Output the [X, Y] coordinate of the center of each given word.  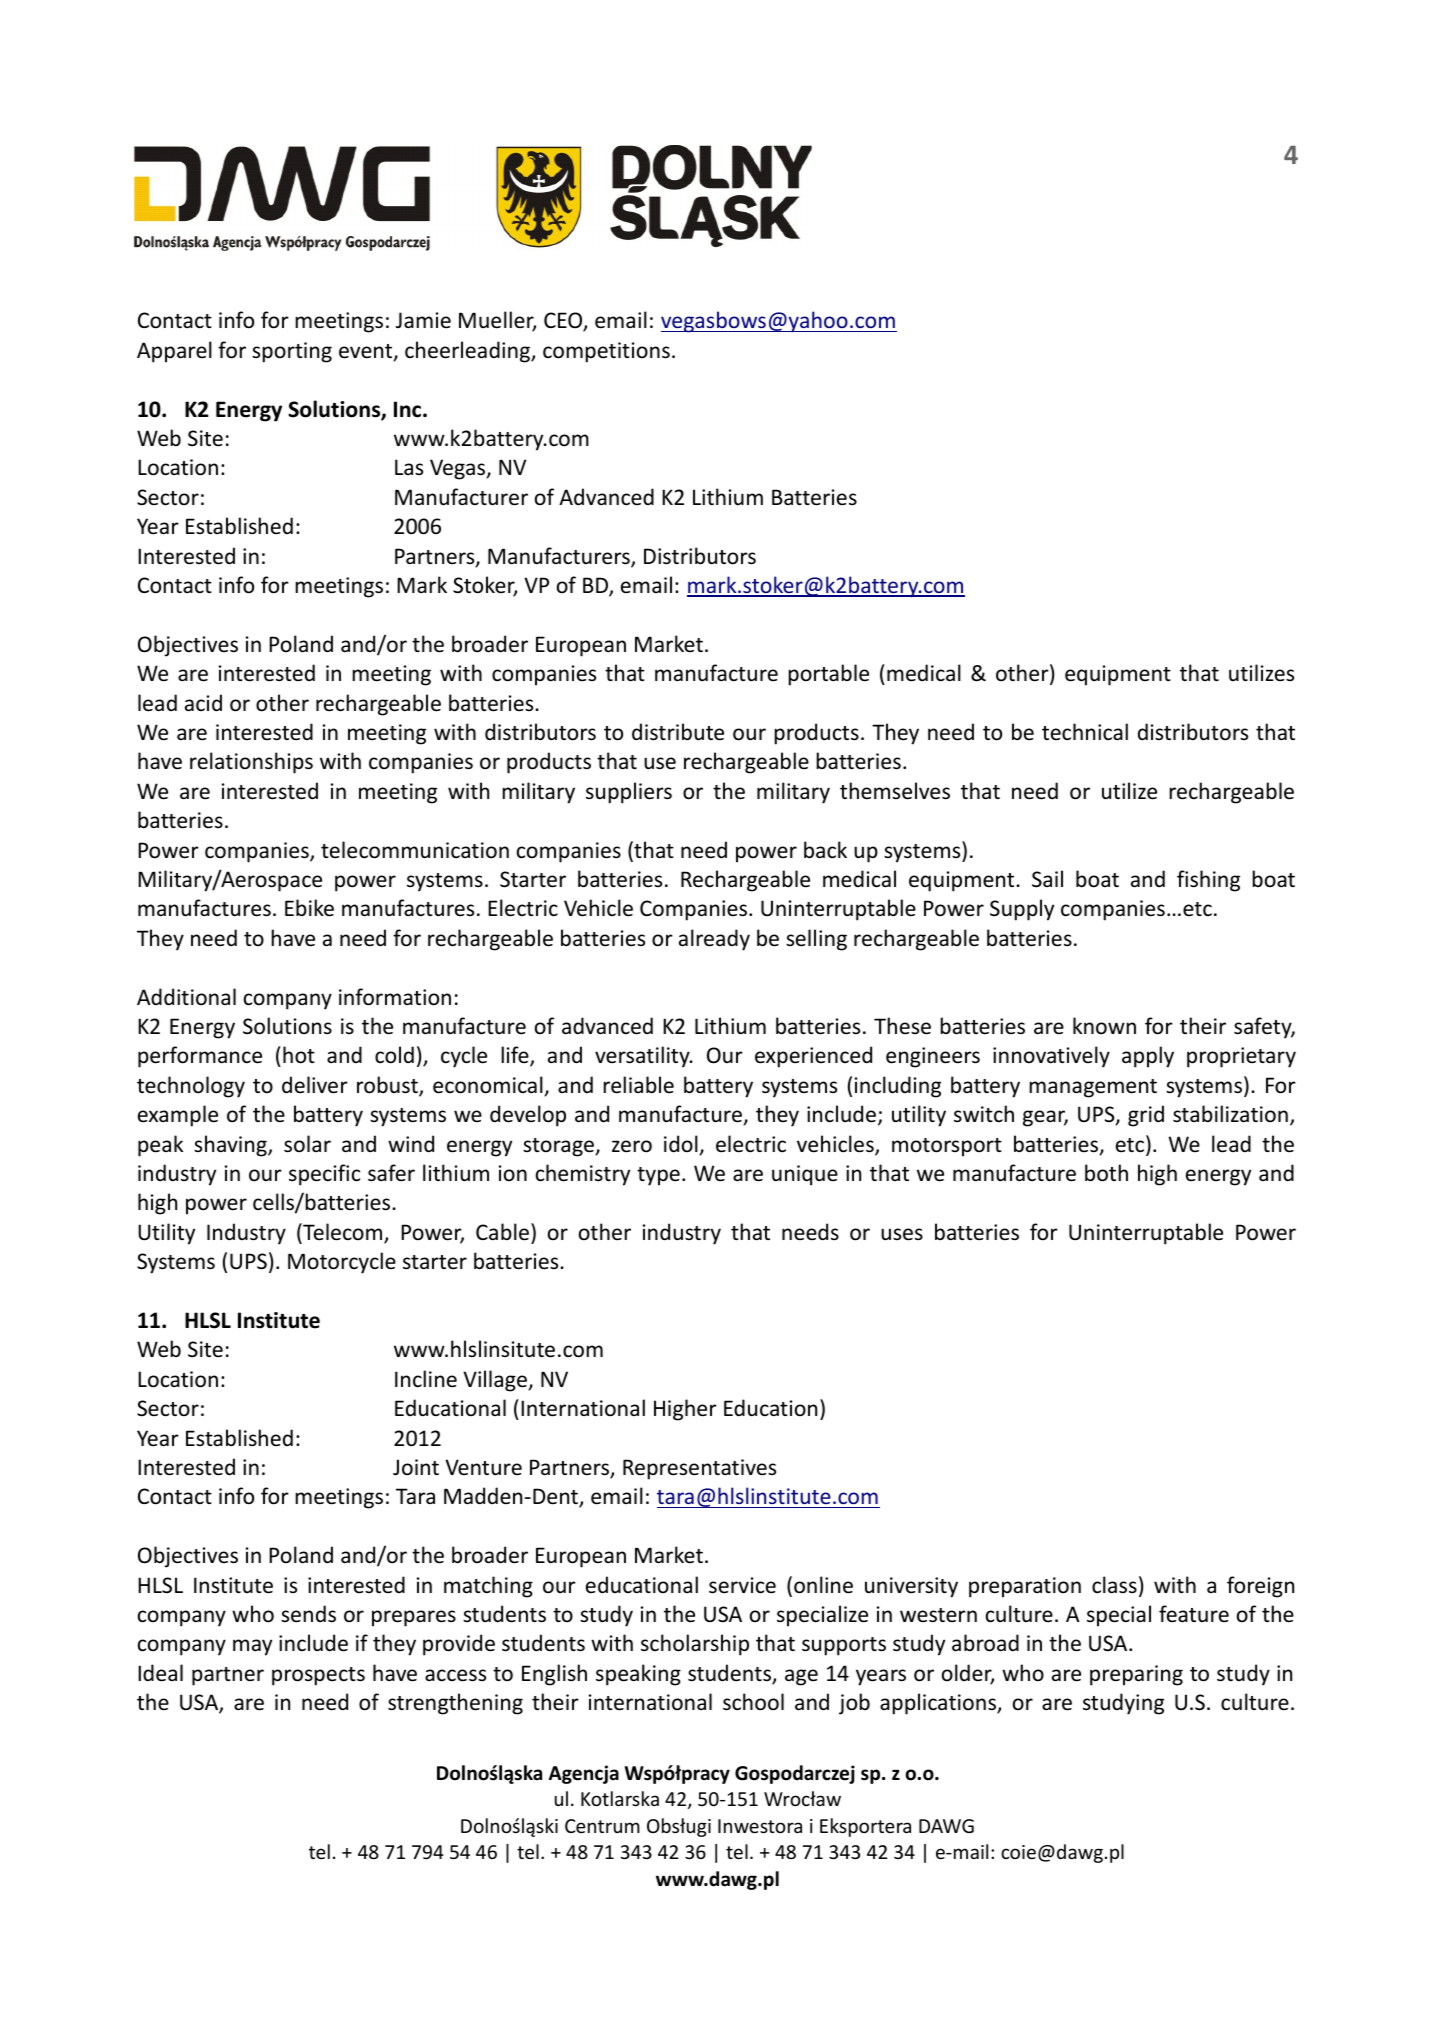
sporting [292, 352]
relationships [251, 763]
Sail [1047, 879]
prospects [318, 1676]
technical [1085, 732]
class [1114, 1585]
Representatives [699, 1469]
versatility [643, 1057]
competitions [606, 352]
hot [299, 1055]
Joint [416, 1467]
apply [1148, 1057]
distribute [678, 732]
